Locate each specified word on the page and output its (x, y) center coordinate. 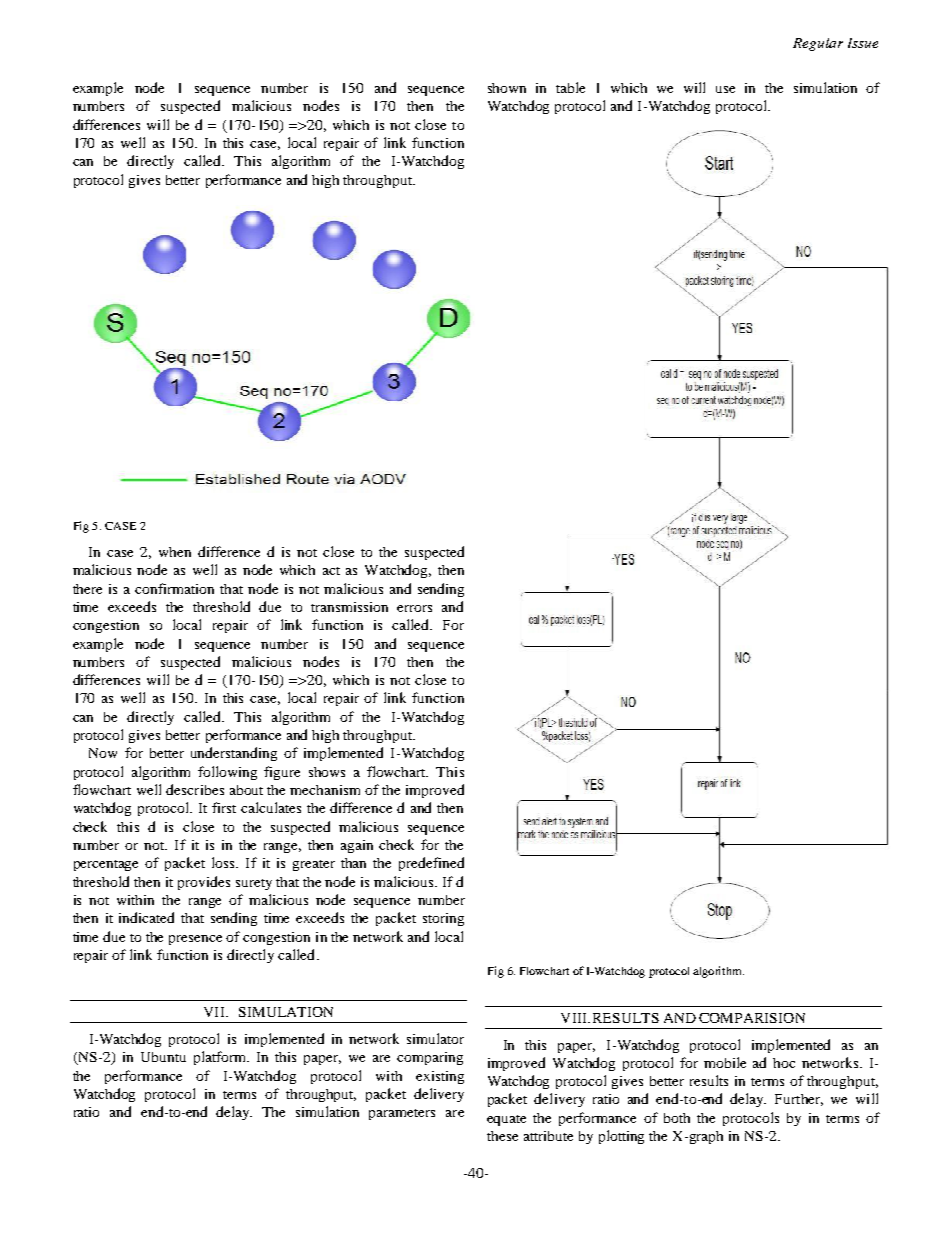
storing (443, 919)
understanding (234, 754)
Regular (818, 44)
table (570, 87)
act (331, 571)
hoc (784, 1063)
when (175, 552)
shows (327, 772)
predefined (431, 864)
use (725, 89)
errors (414, 608)
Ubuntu (163, 1057)
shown (507, 88)
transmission (349, 607)
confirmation (174, 588)
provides (204, 883)
